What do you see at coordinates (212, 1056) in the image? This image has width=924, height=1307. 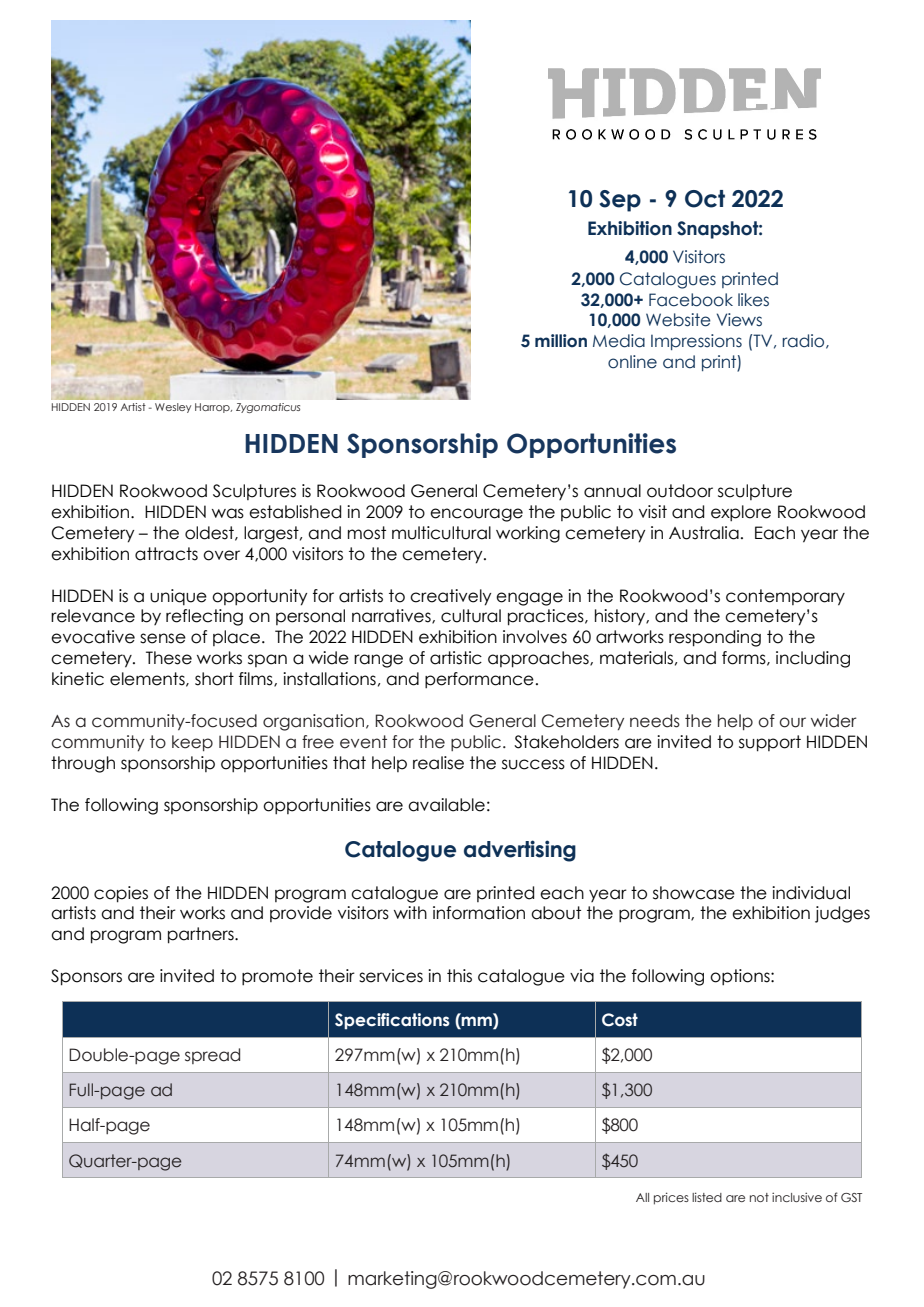 I see `spread` at bounding box center [212, 1056].
